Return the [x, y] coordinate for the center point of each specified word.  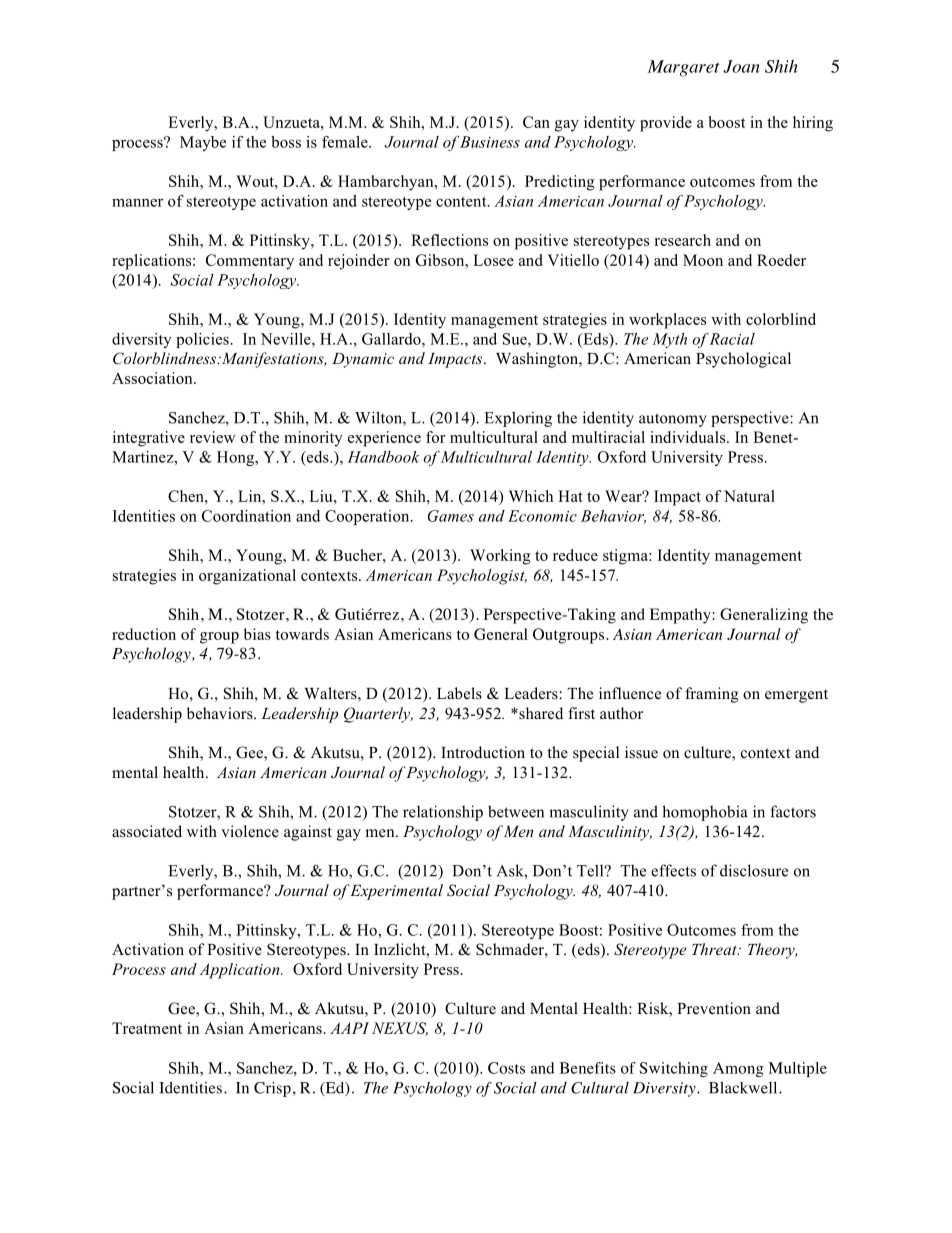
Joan [741, 66]
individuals [689, 437]
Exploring [518, 419]
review [213, 437]
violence [250, 831]
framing [712, 695]
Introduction [483, 752]
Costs [506, 1068]
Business [490, 142]
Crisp [272, 1089]
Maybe [203, 143]
